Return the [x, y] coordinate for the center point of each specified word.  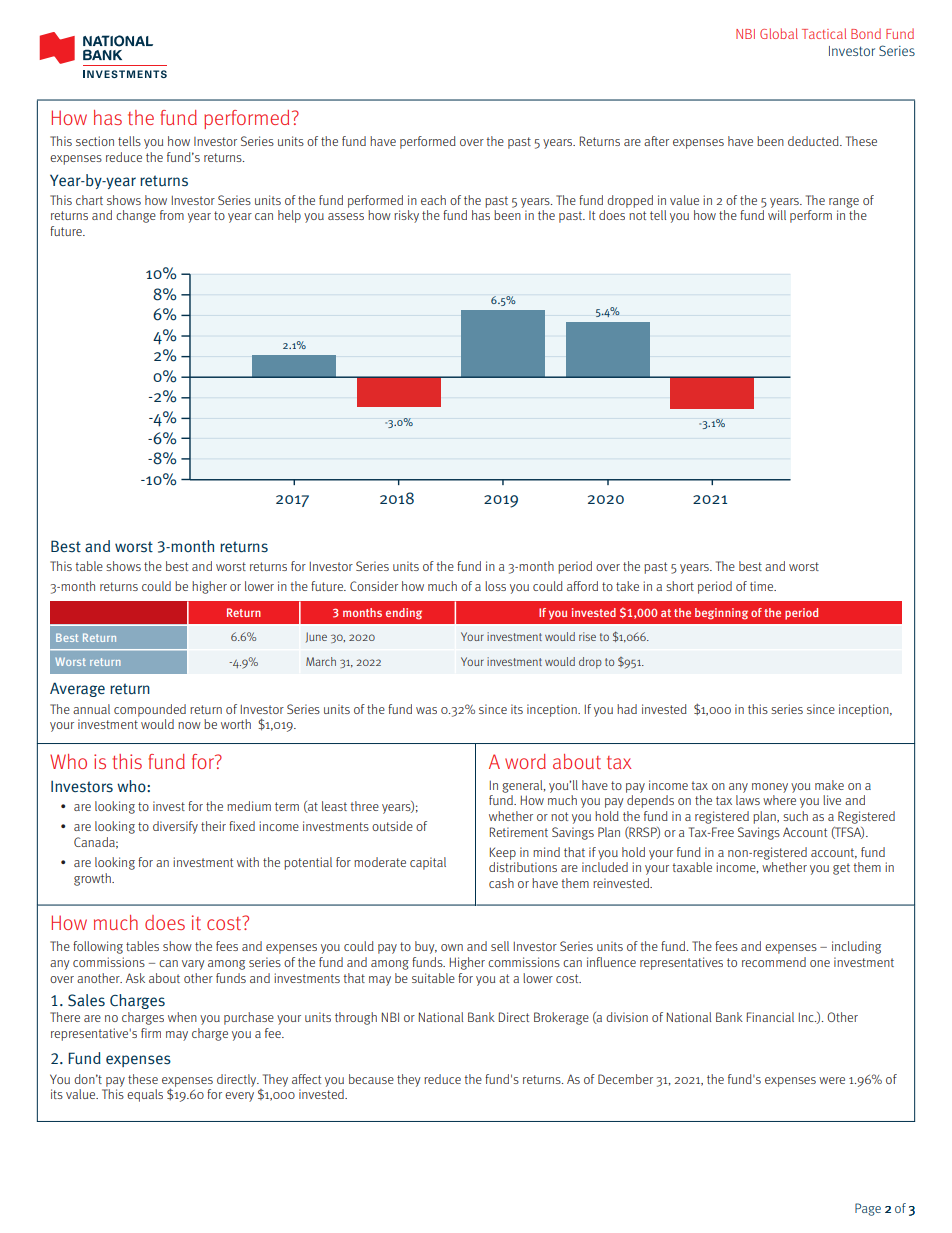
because [371, 1079]
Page [868, 1209]
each [433, 200]
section [95, 141]
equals [145, 1095]
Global [779, 33]
